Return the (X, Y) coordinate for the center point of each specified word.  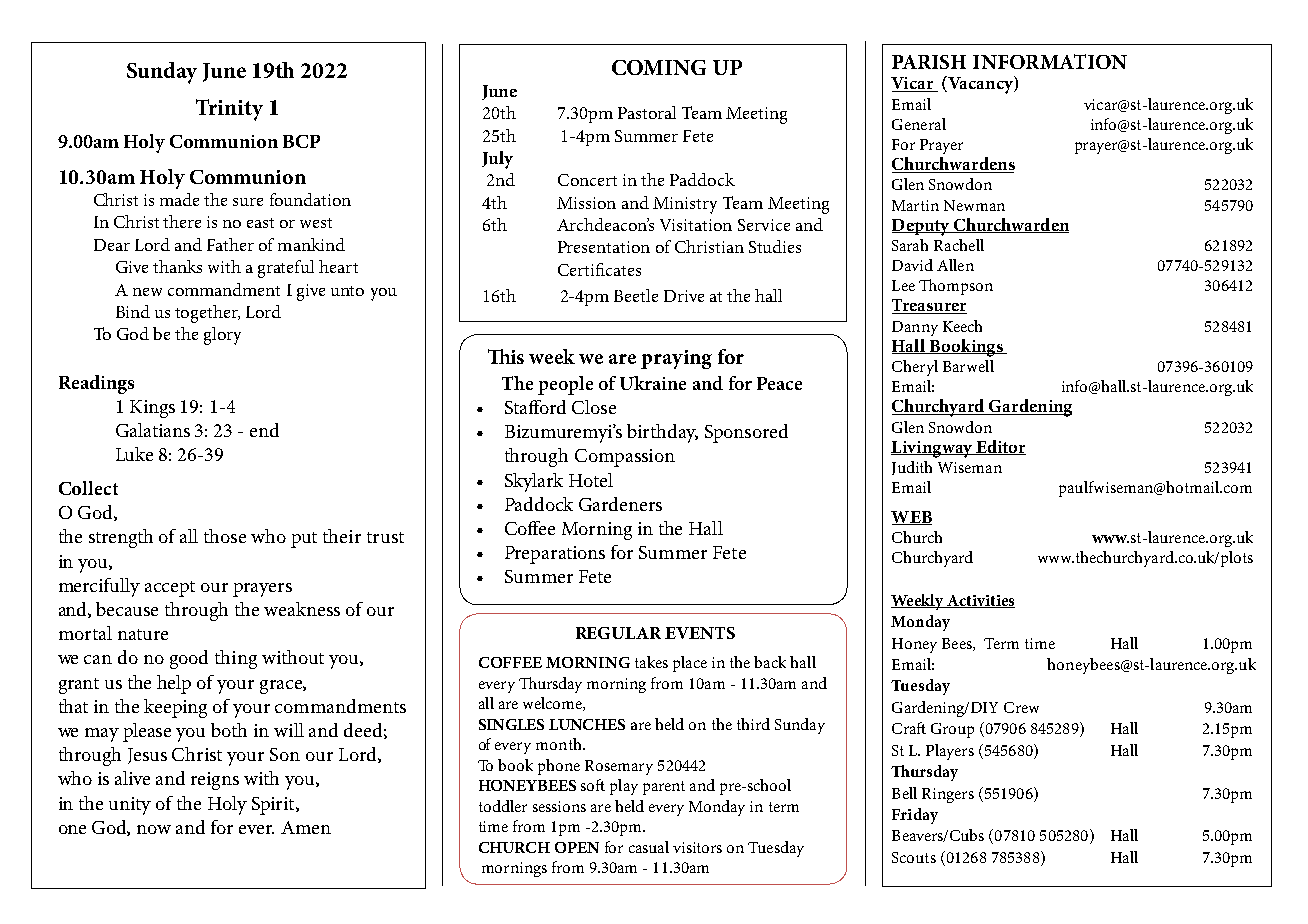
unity (130, 806)
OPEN (577, 847)
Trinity (229, 110)
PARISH (929, 62)
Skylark (534, 482)
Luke (134, 454)
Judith (912, 468)
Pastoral (647, 112)
